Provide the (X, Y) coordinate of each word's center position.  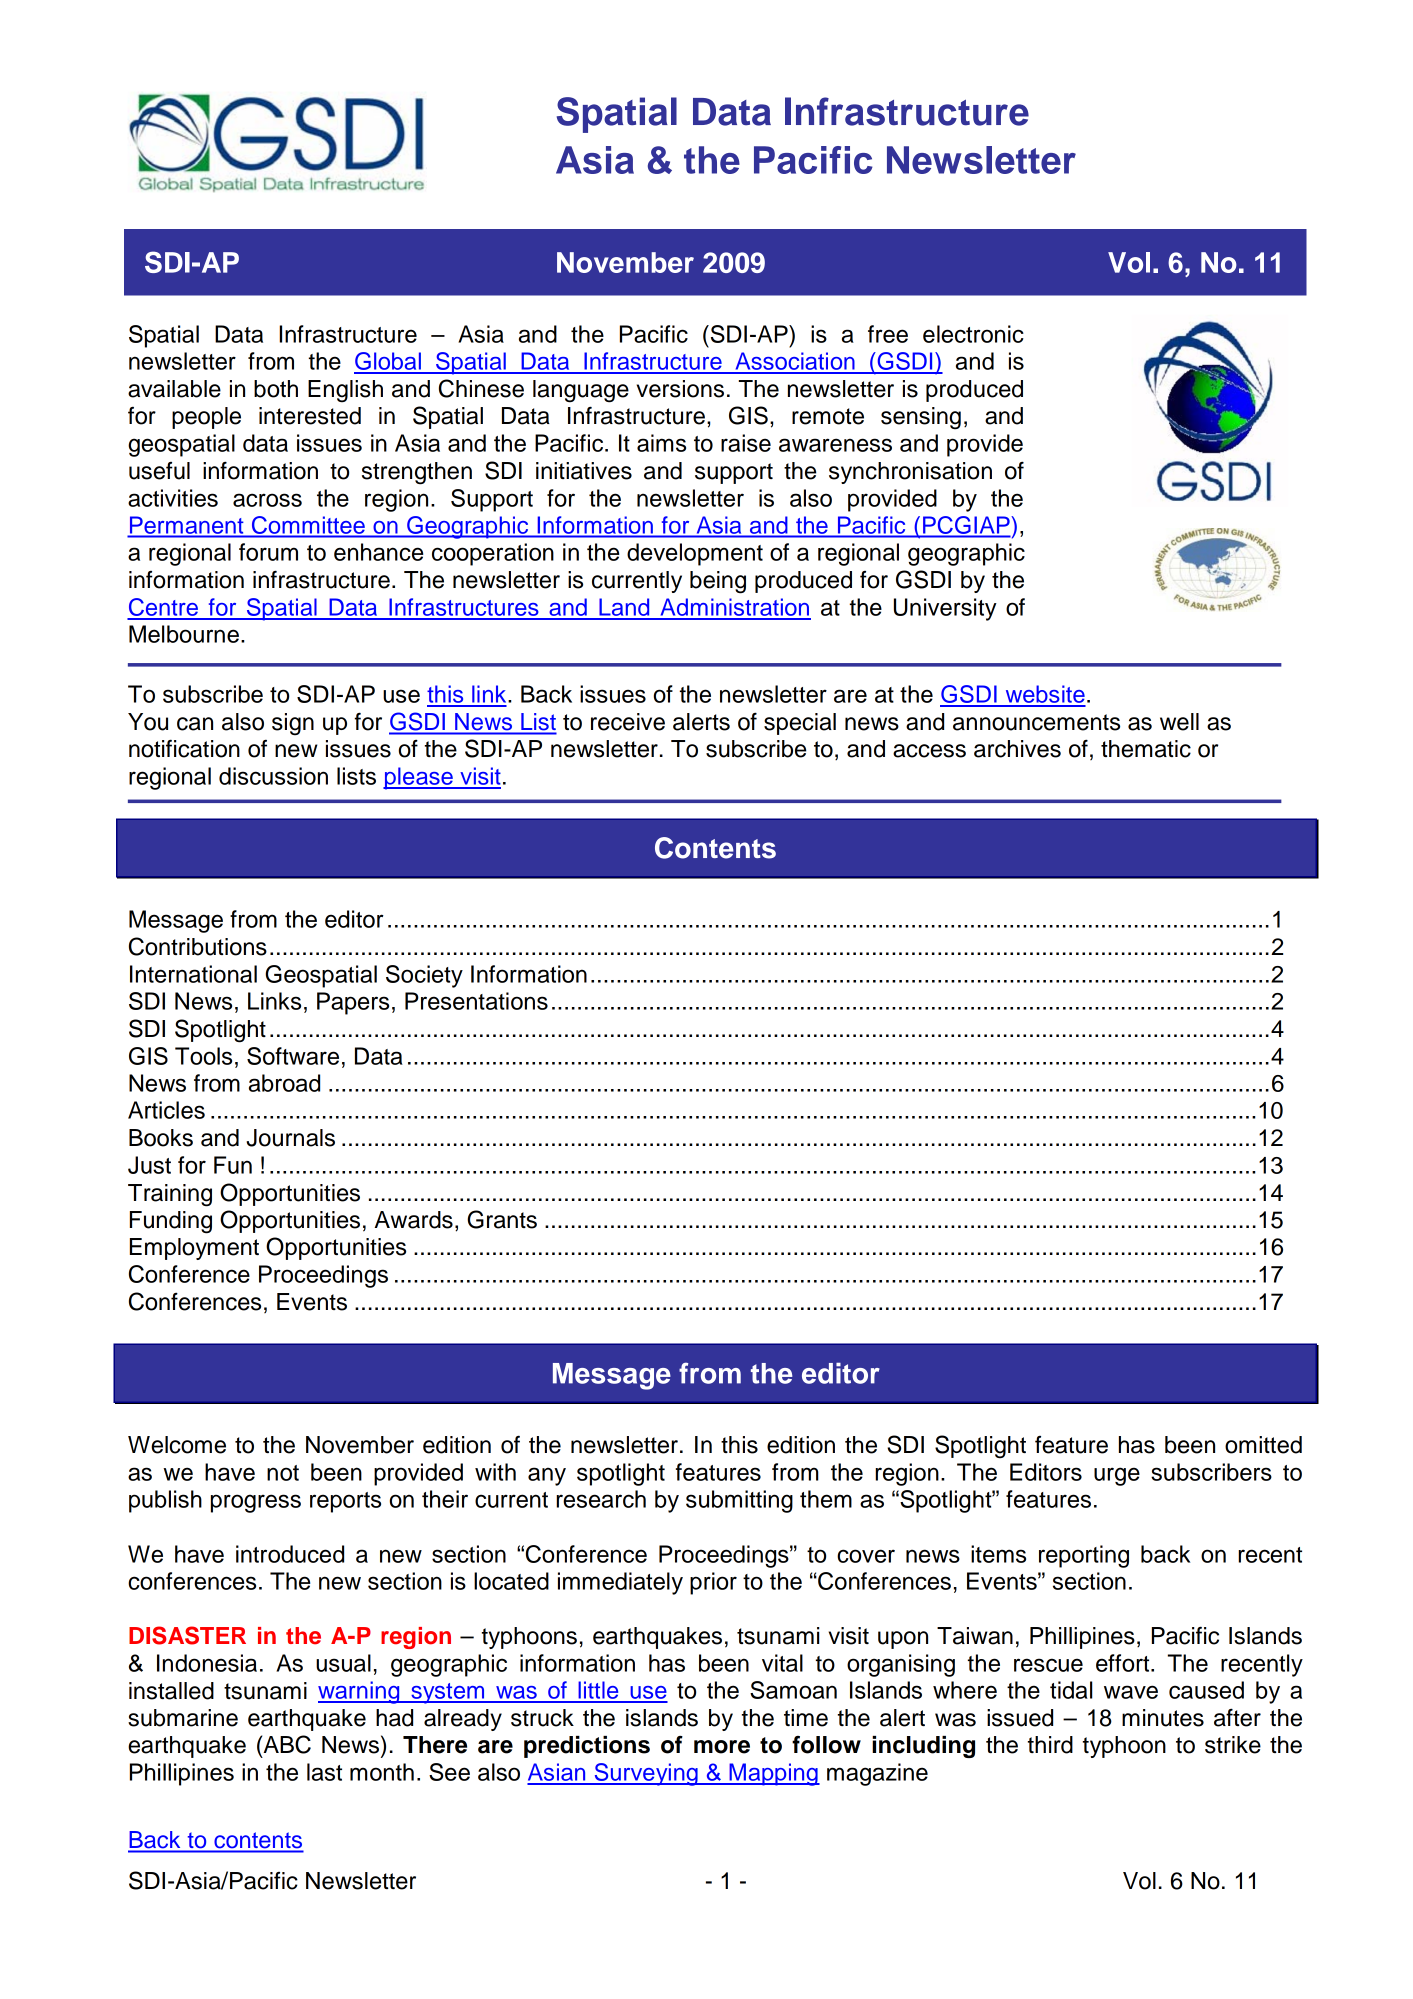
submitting (739, 1501)
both (276, 389)
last (324, 1772)
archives (1017, 749)
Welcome (177, 1445)
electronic (973, 334)
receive (628, 722)
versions (680, 389)
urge (1117, 1476)
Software (293, 1056)
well (1179, 722)
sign (293, 724)
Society (424, 976)
